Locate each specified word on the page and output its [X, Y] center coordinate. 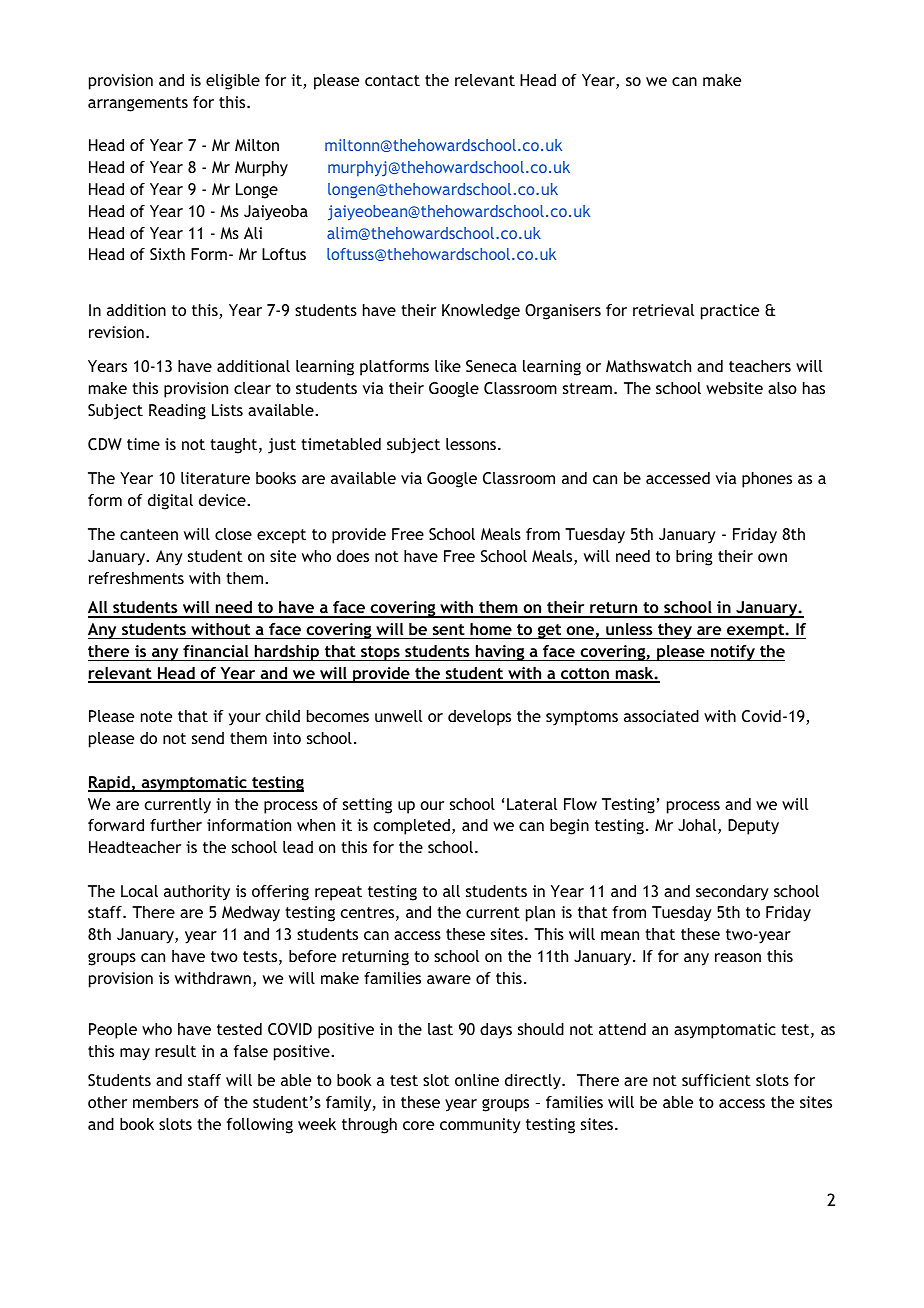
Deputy [753, 827]
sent [449, 629]
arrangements [138, 104]
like [448, 366]
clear [252, 388]
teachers [760, 366]
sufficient [716, 1080]
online [477, 1080]
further [176, 825]
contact [392, 80]
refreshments [136, 578]
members [166, 1102]
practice [730, 312]
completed [411, 827]
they [675, 631]
